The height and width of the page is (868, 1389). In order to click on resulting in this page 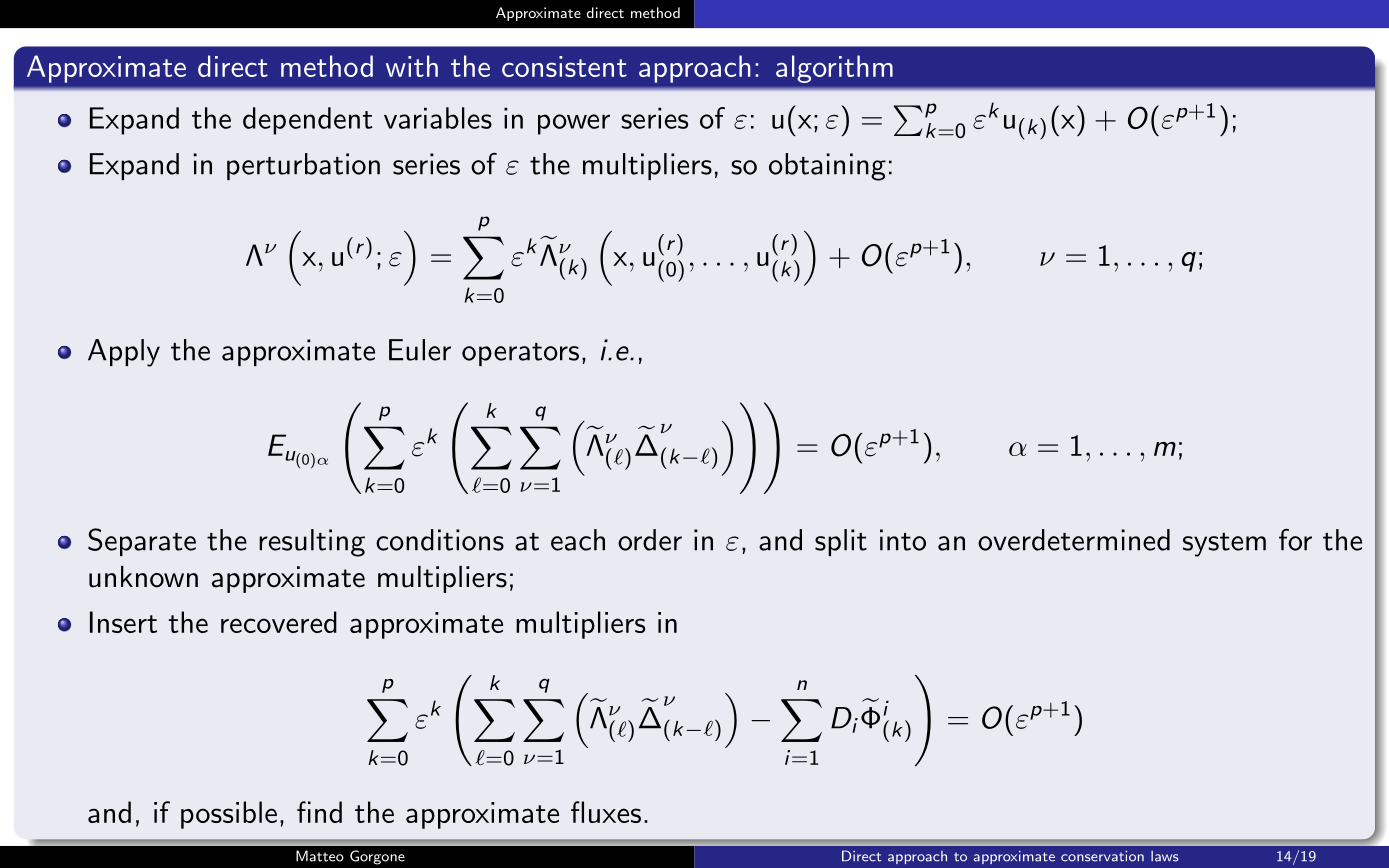, I will do `click(312, 543)`.
